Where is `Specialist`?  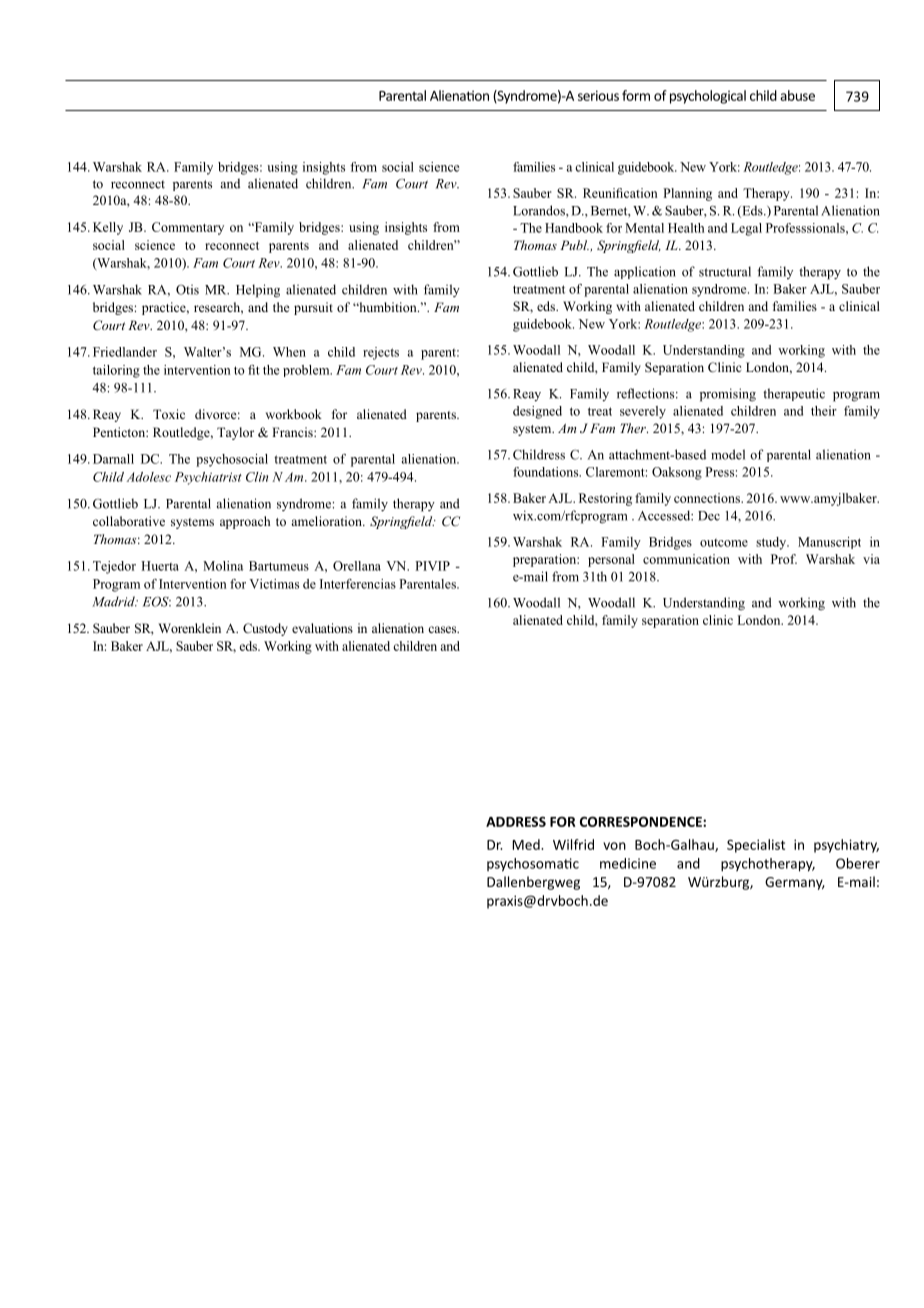
Specialist is located at coordinates (756, 846).
